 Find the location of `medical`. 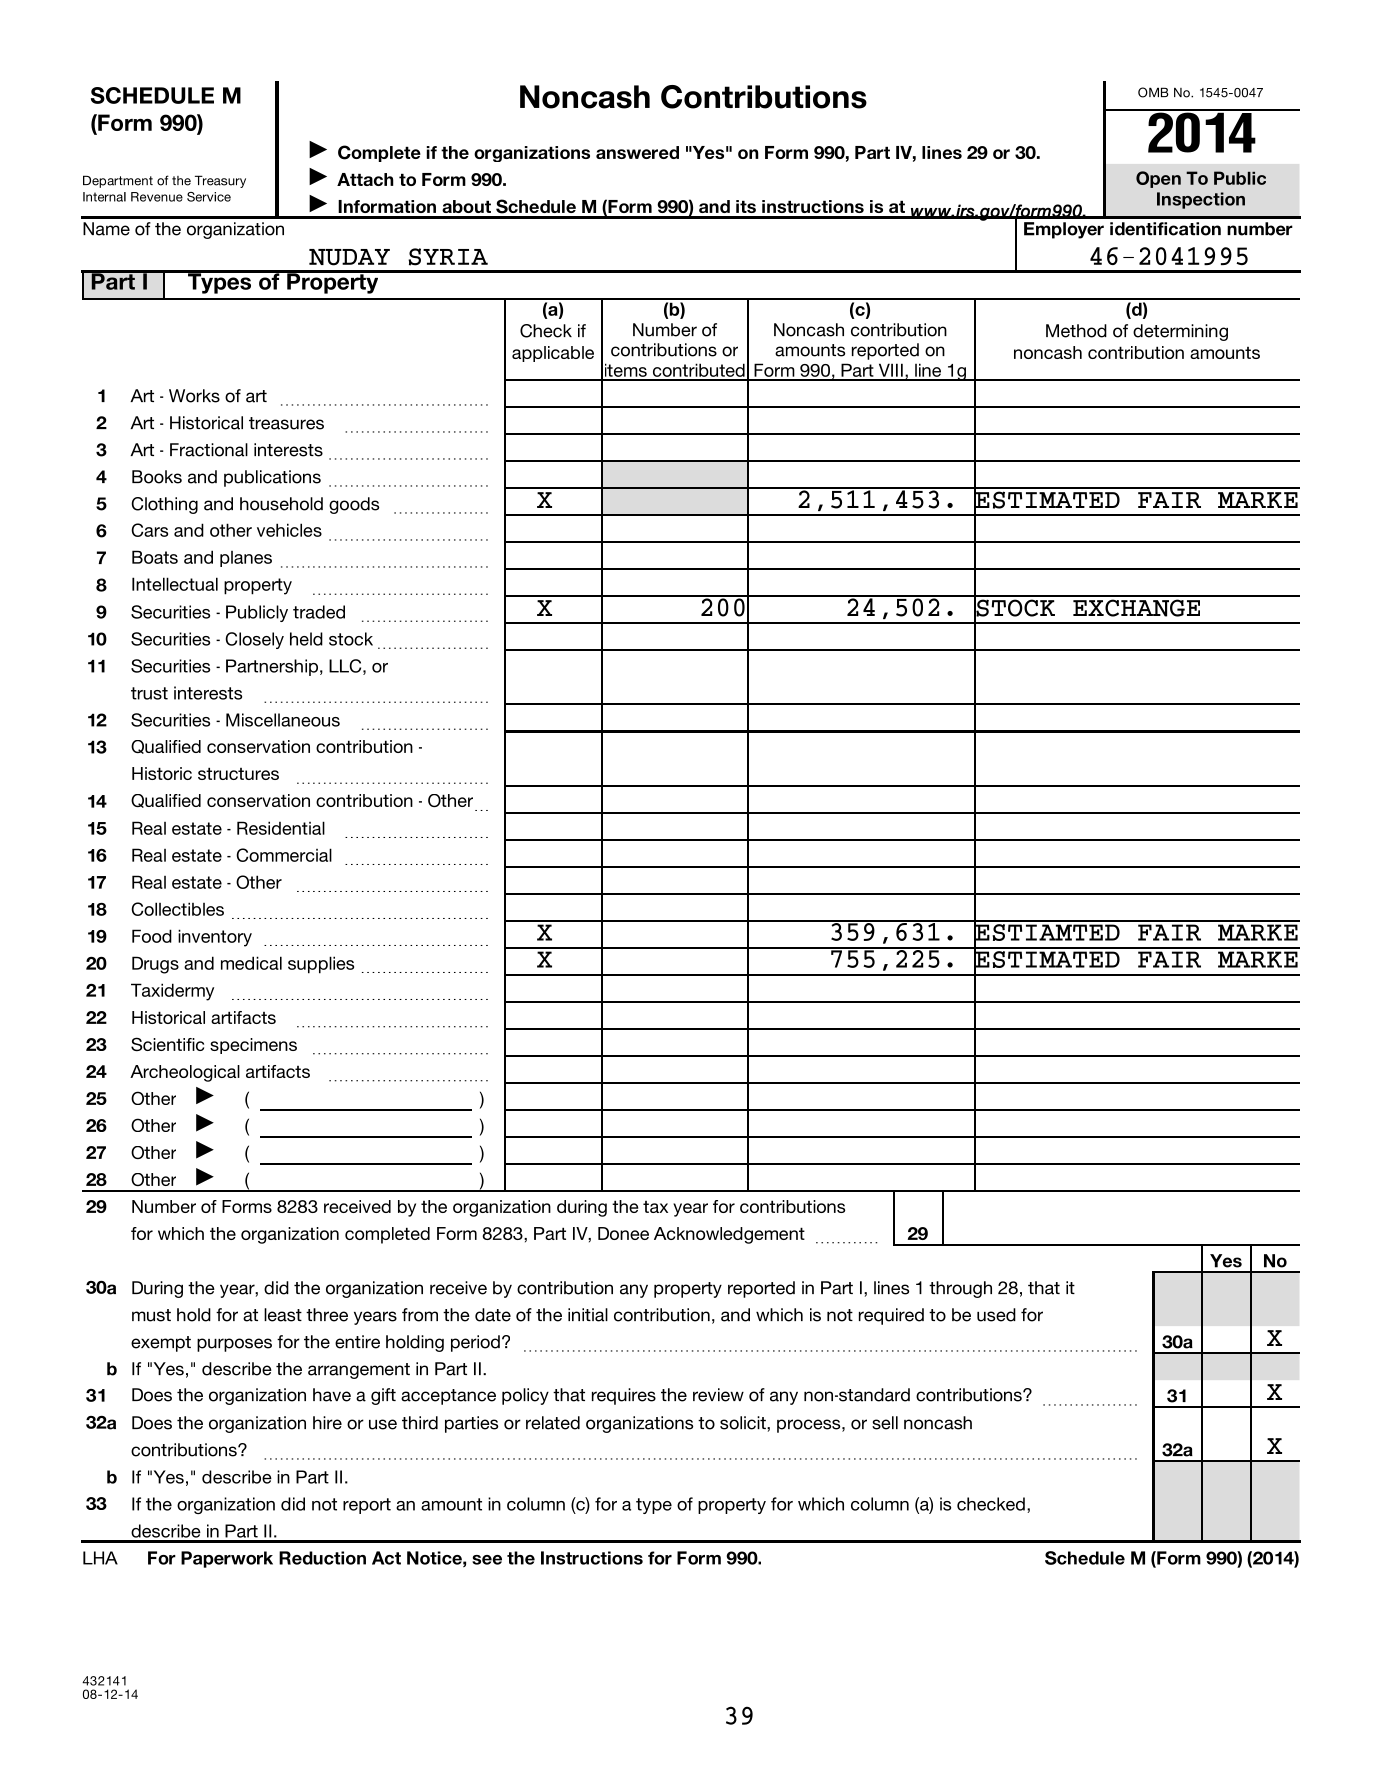

medical is located at coordinates (251, 963).
